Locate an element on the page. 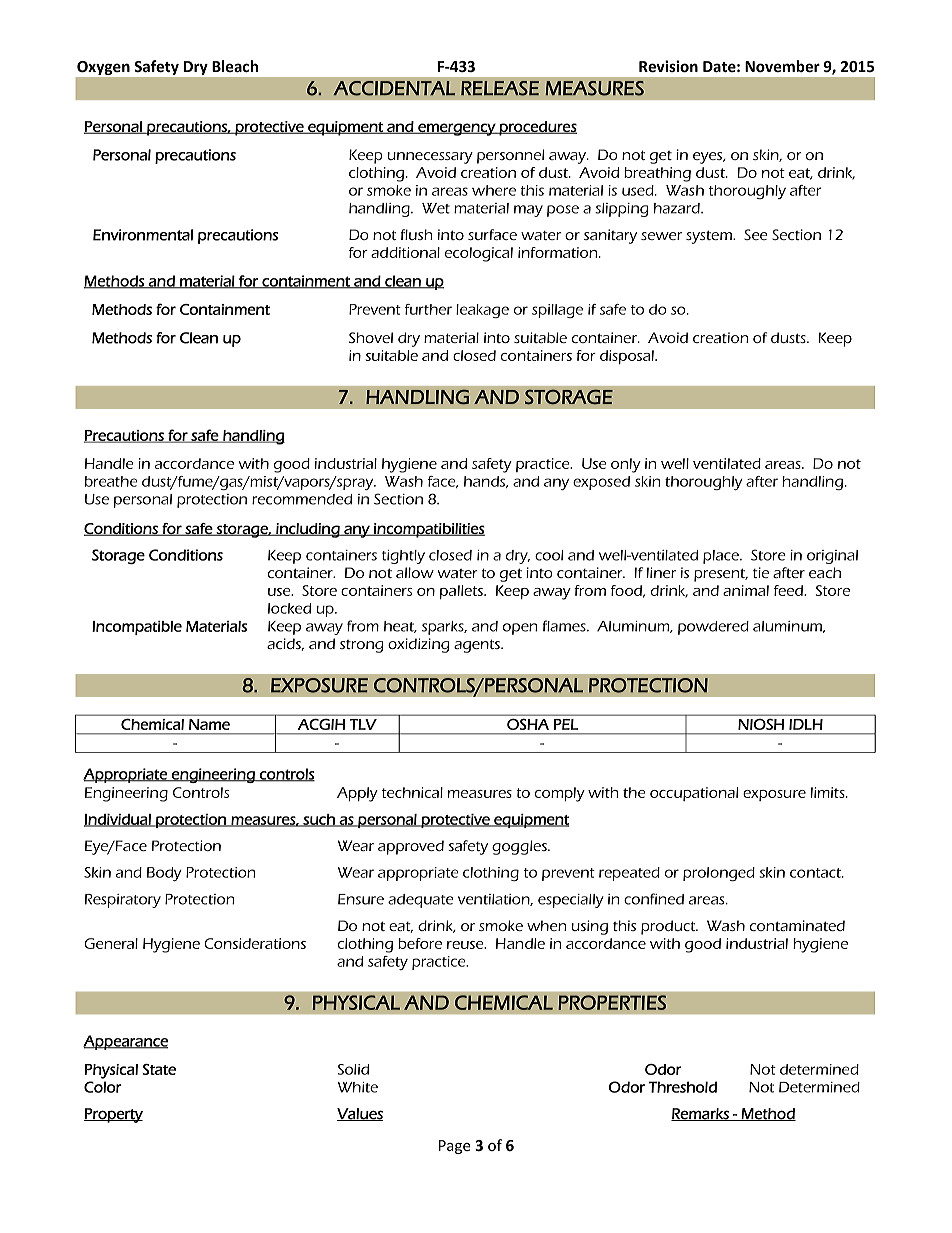 This image has height=1233, width=952. Incompatible is located at coordinates (137, 628).
